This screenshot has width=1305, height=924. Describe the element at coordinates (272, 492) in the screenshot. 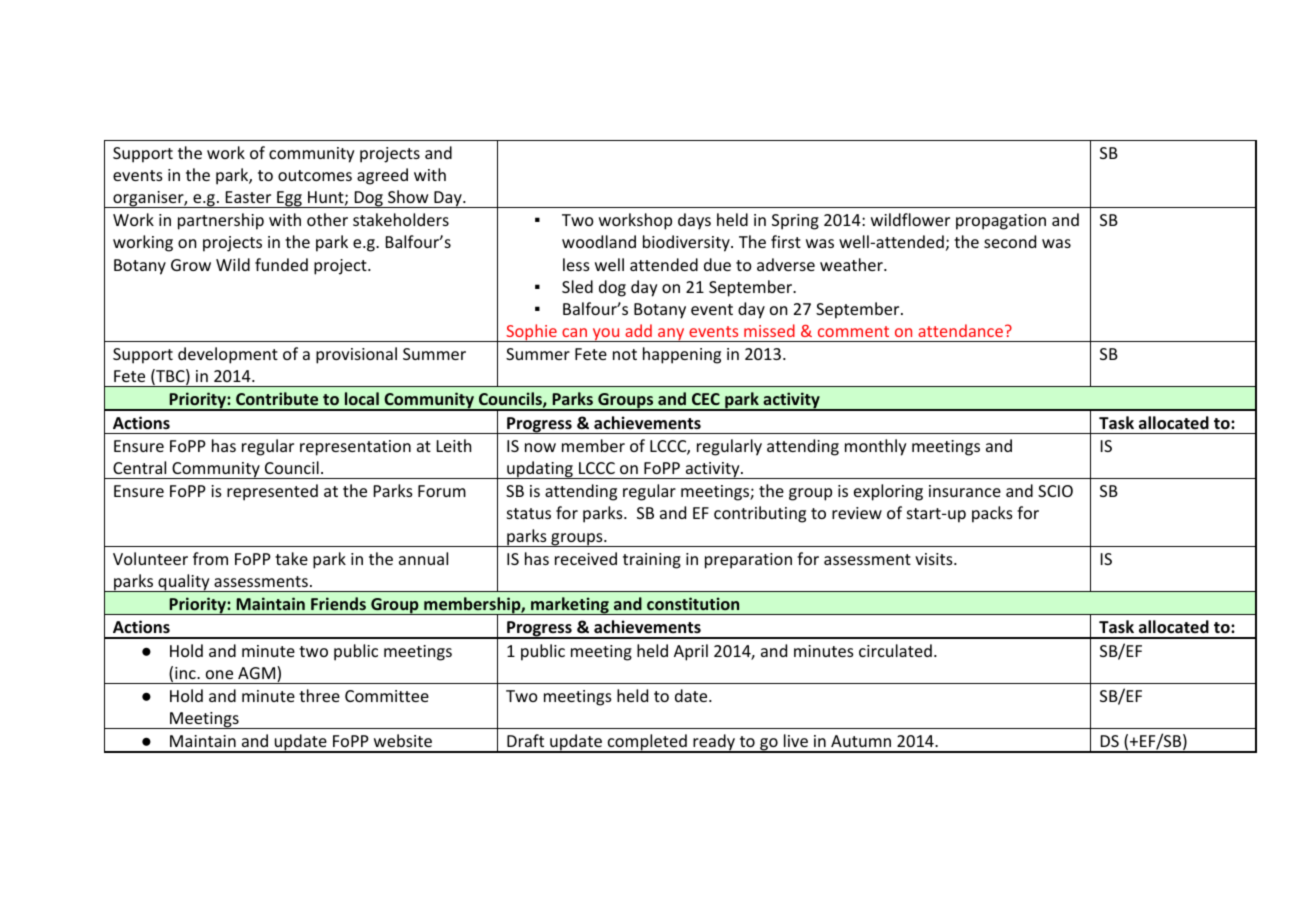

I see `represented` at that location.
